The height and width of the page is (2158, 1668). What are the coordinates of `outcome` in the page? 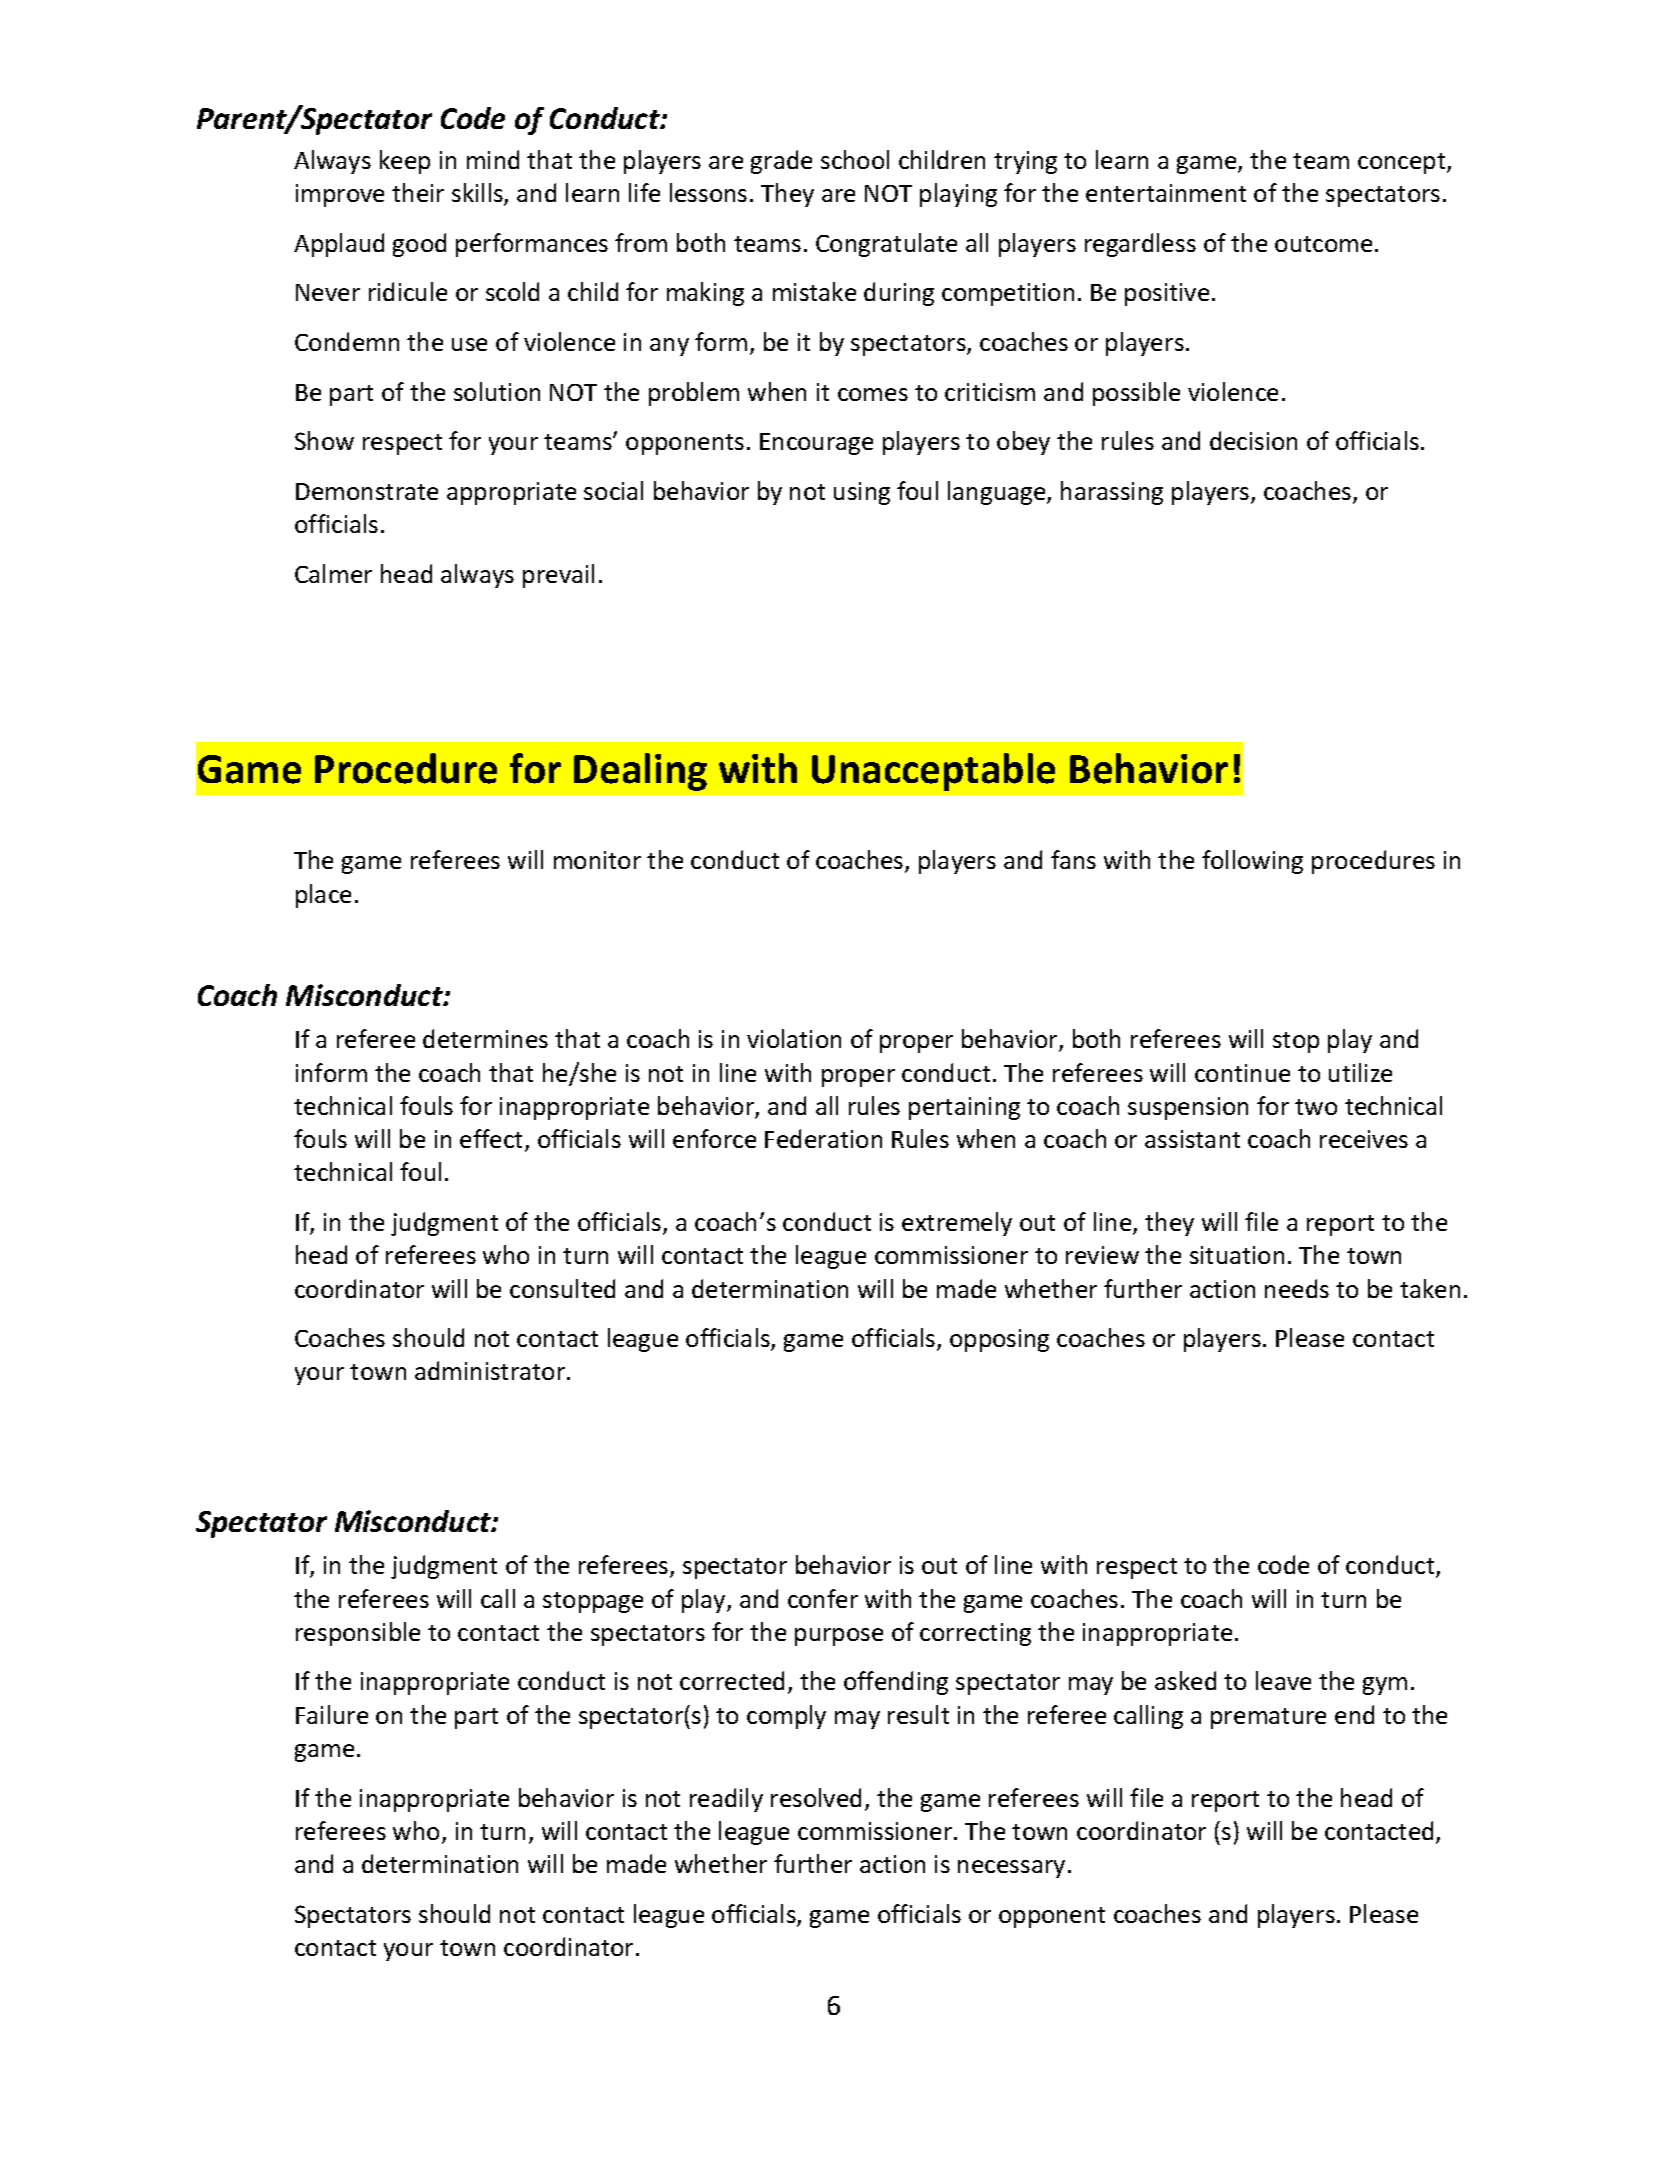 It's located at (1323, 244).
